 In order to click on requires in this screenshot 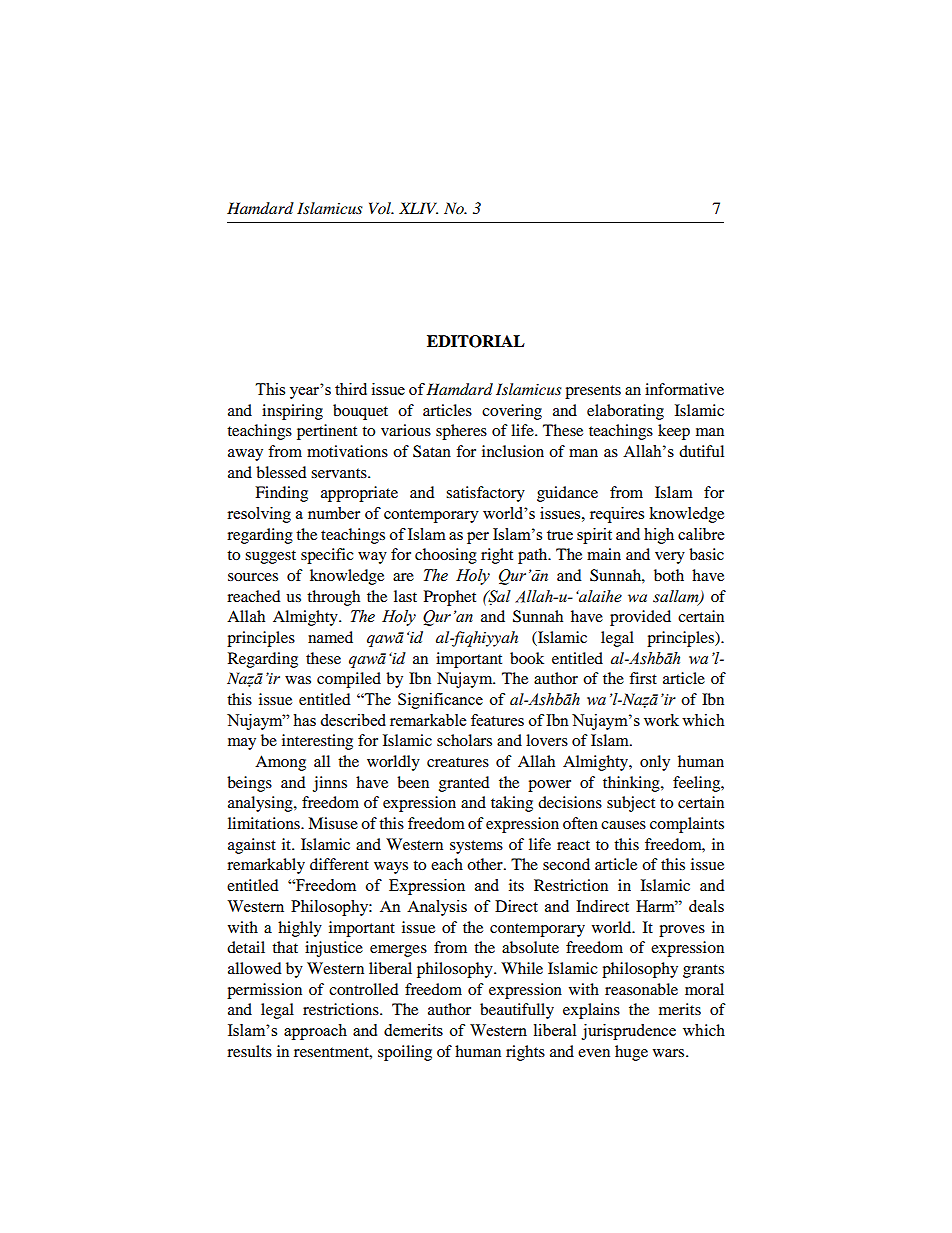, I will do `click(617, 515)`.
